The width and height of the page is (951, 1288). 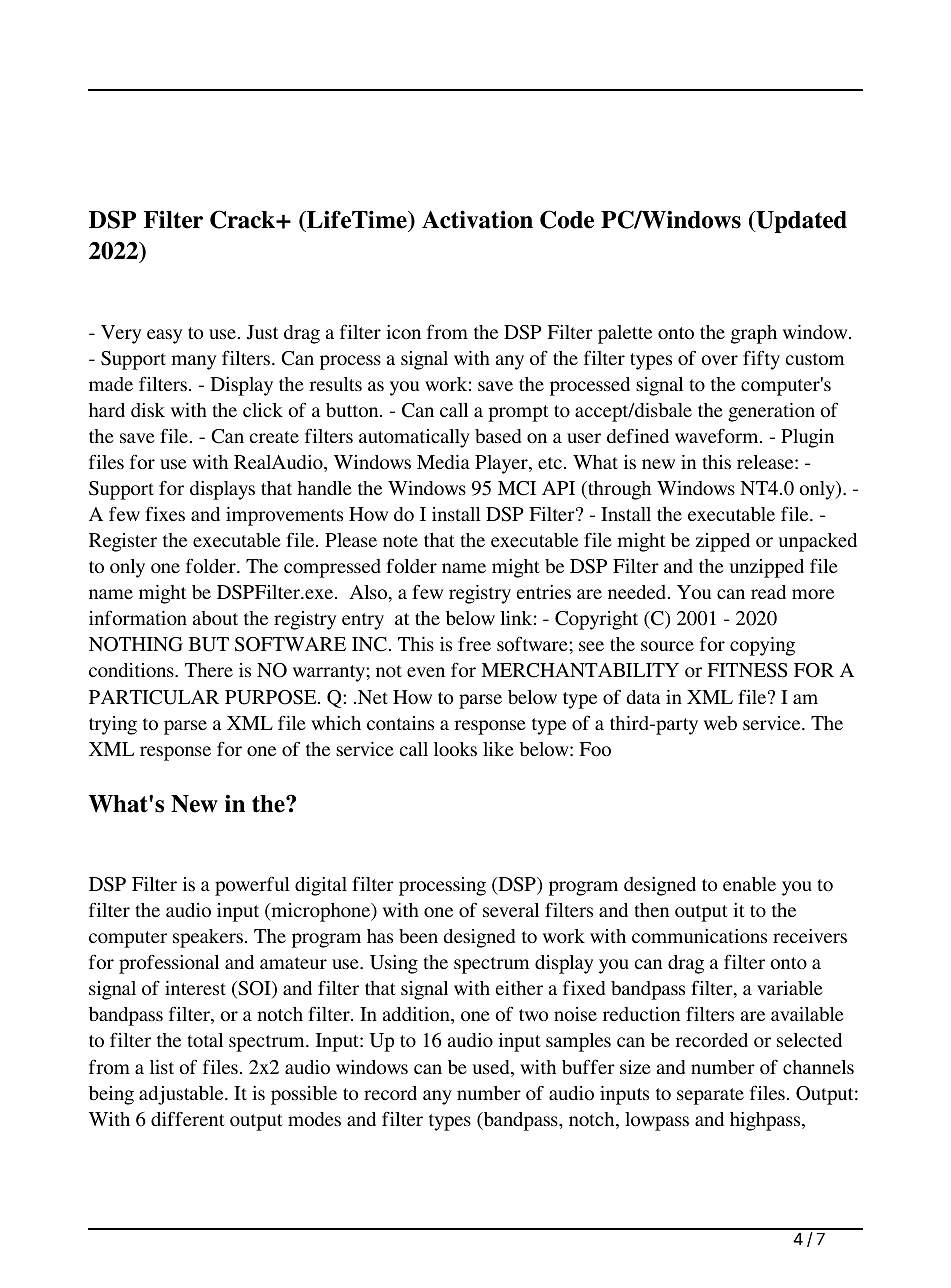 I want to click on There, so click(x=209, y=670).
